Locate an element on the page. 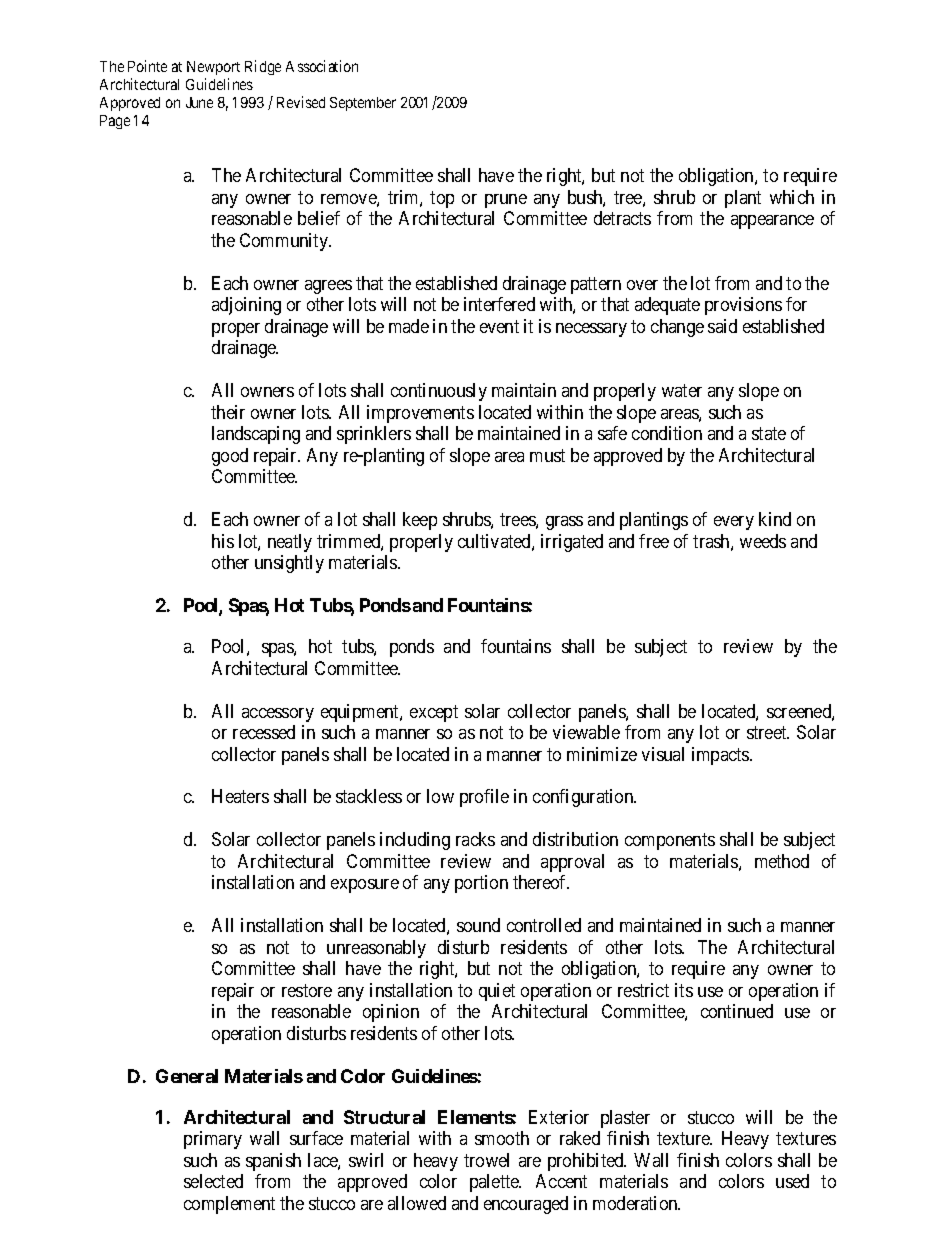 The image size is (952, 1233). components is located at coordinates (670, 842).
